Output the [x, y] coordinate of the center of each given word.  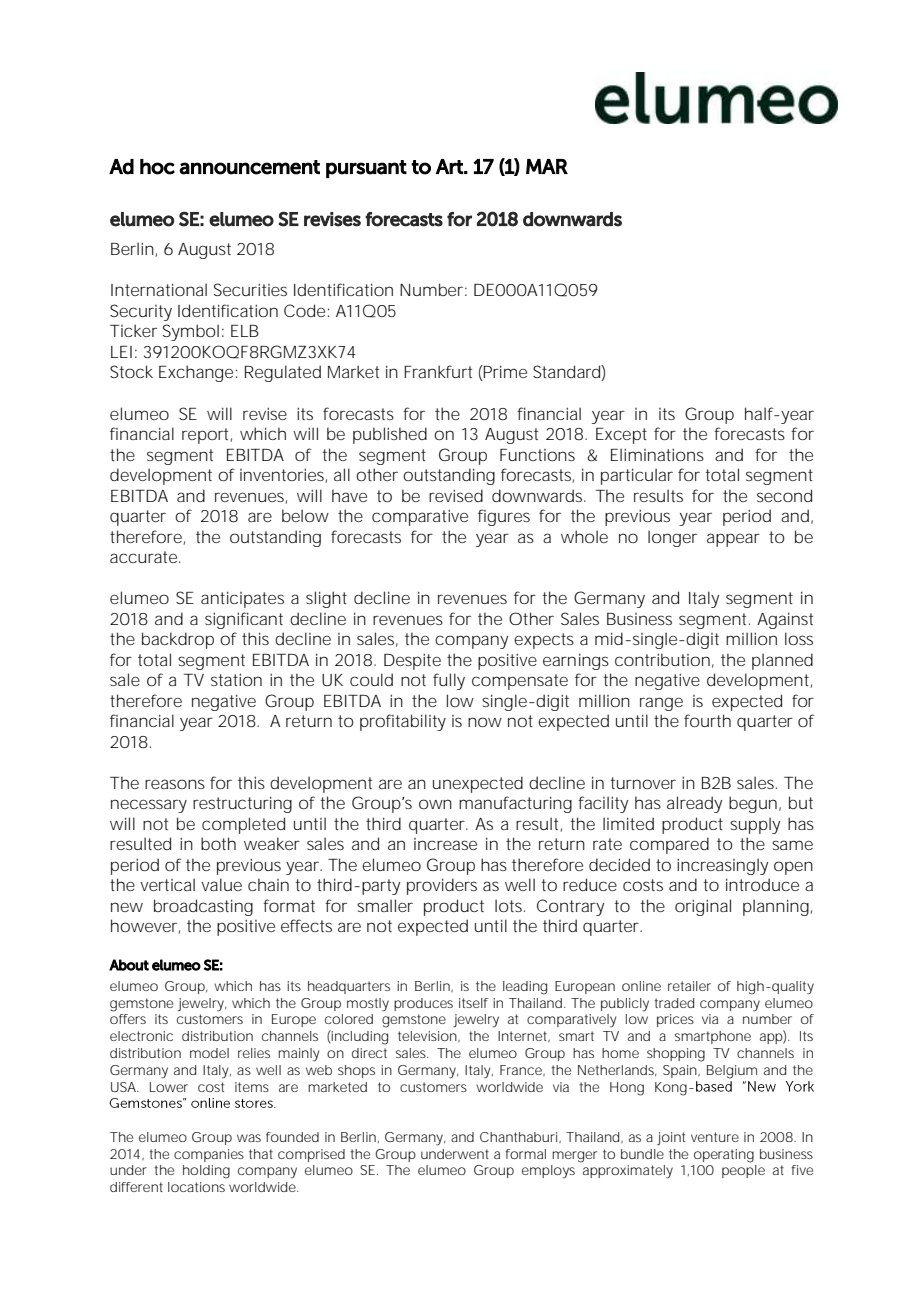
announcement [249, 167]
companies [209, 1155]
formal [526, 1154]
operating [724, 1156]
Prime [504, 373]
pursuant [366, 169]
